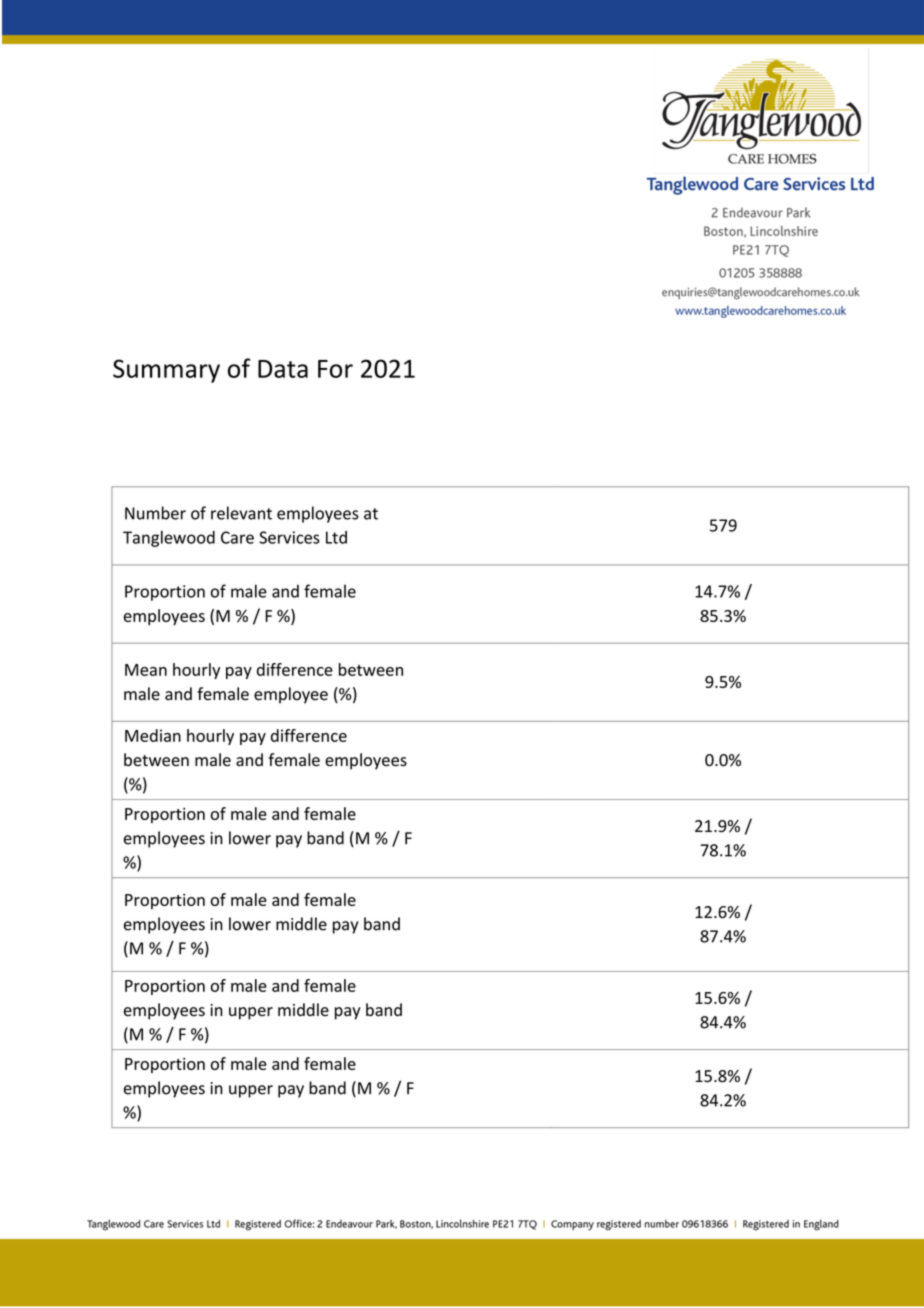 The width and height of the screenshot is (924, 1308). What do you see at coordinates (166, 371) in the screenshot?
I see `Summary` at bounding box center [166, 371].
